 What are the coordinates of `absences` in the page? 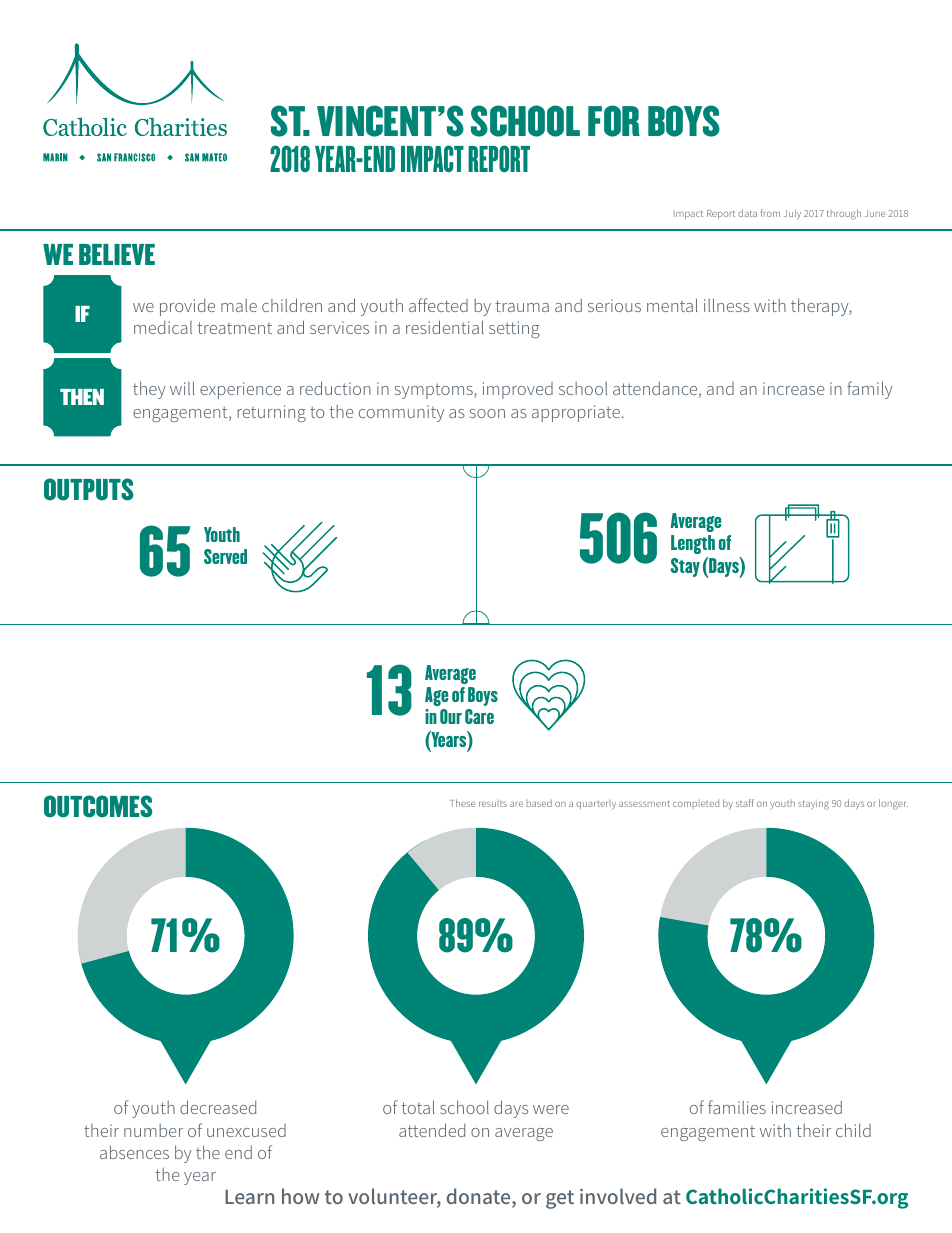 It's located at (134, 1152).
